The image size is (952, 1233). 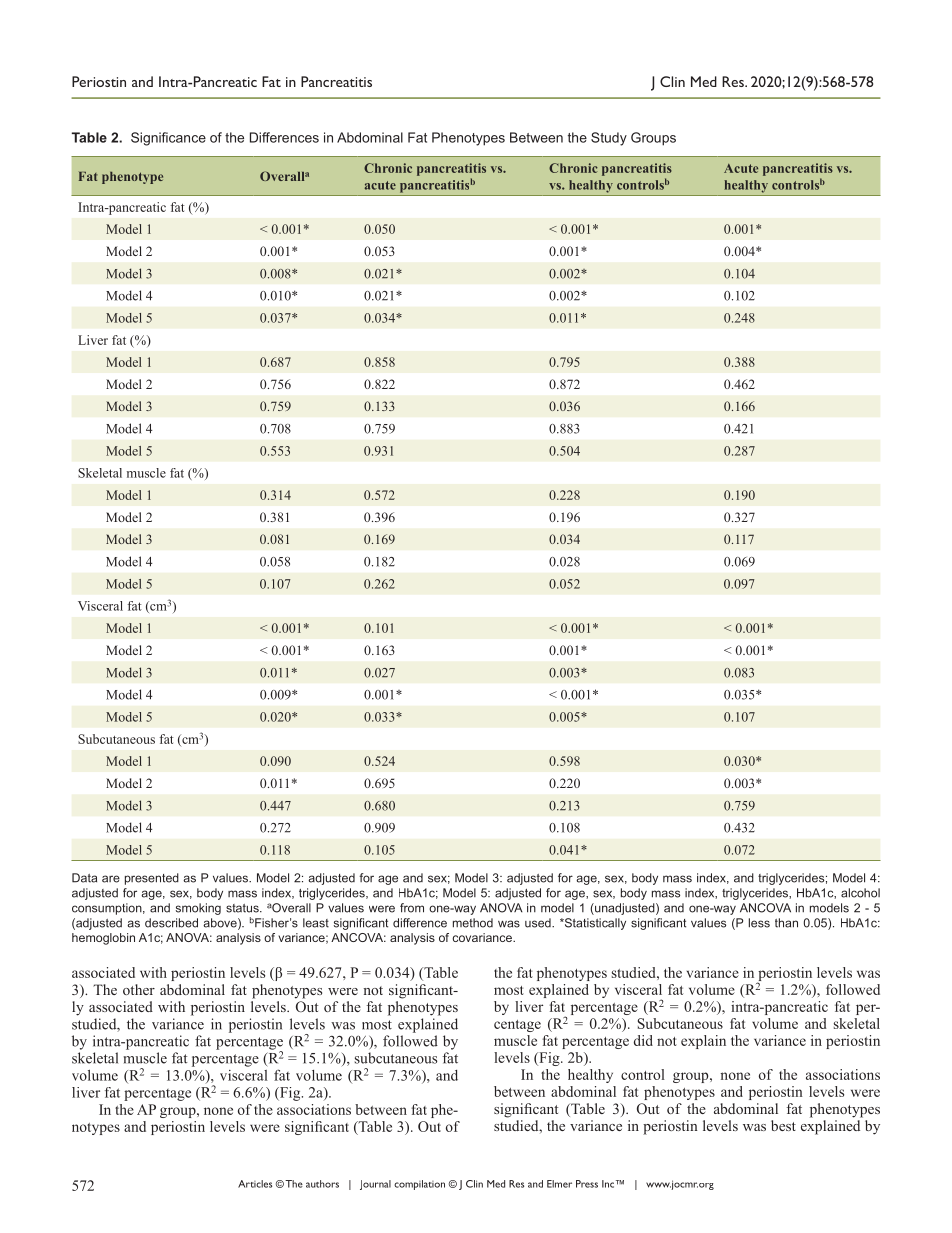 I want to click on Study, so click(x=609, y=139).
